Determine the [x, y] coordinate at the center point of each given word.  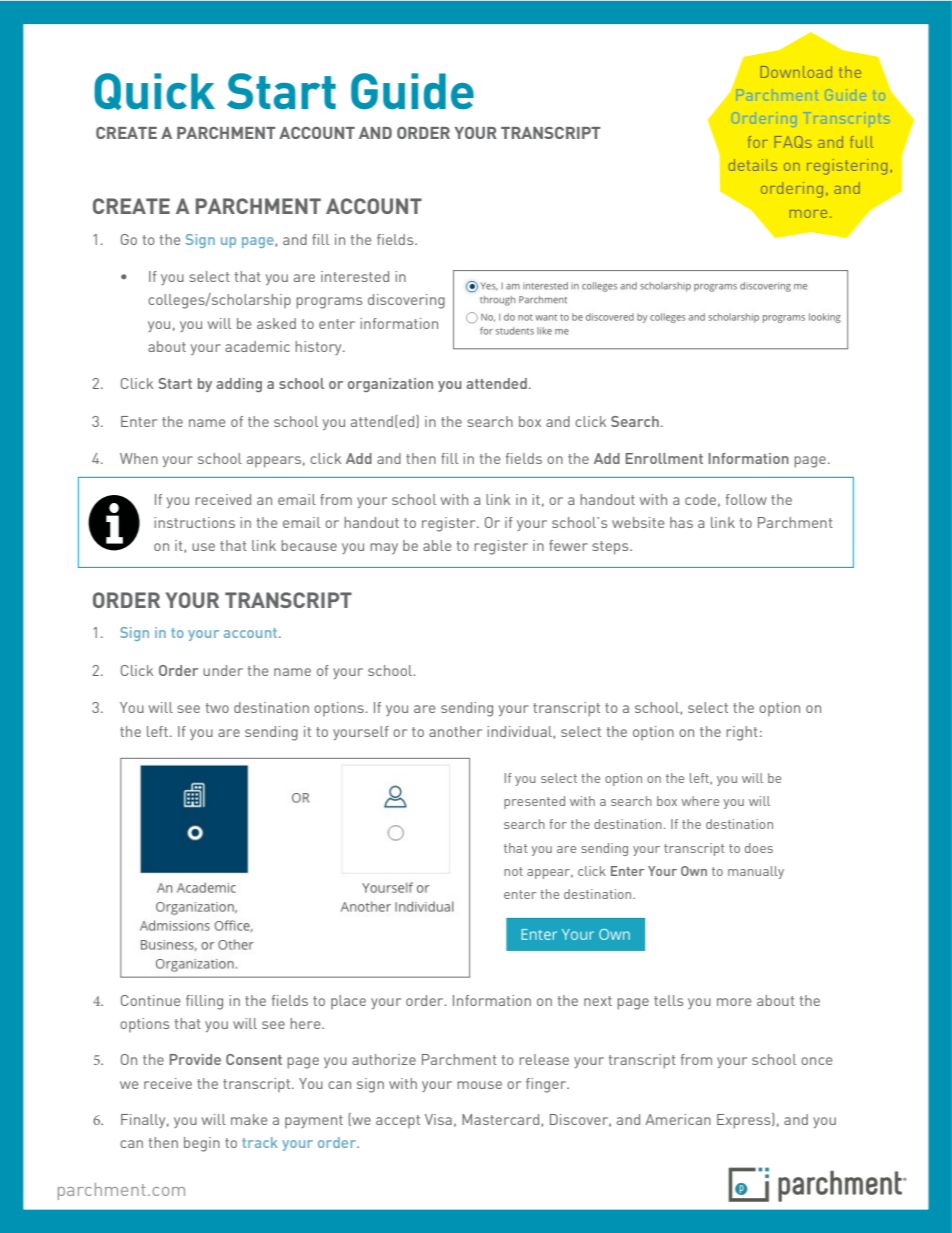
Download [796, 72]
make [249, 1119]
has [681, 522]
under [223, 670]
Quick [154, 91]
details [753, 165]
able [437, 545]
